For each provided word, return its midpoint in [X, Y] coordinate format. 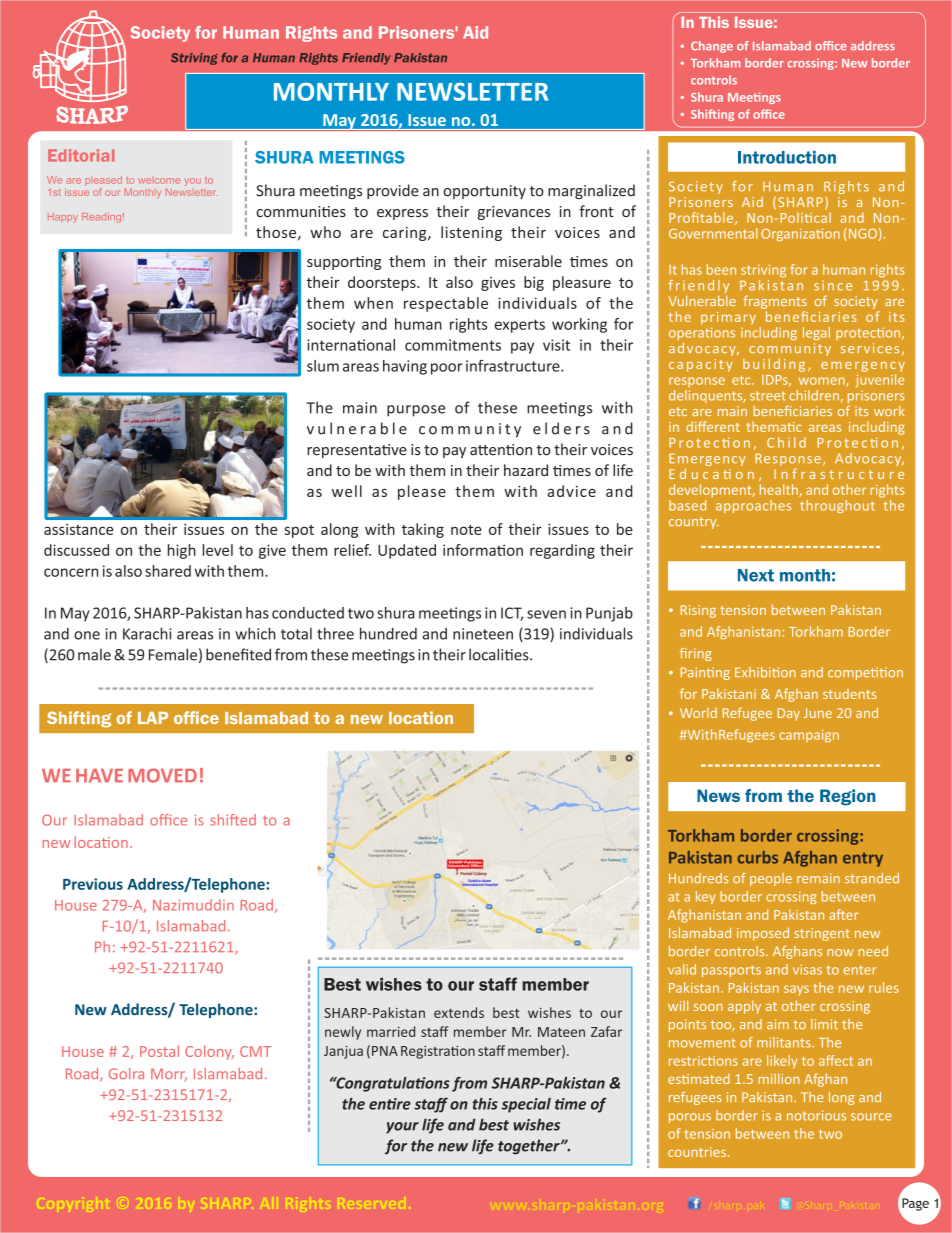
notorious [816, 1115]
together [530, 1147]
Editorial [81, 155]
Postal [159, 1051]
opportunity [484, 192]
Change [712, 47]
